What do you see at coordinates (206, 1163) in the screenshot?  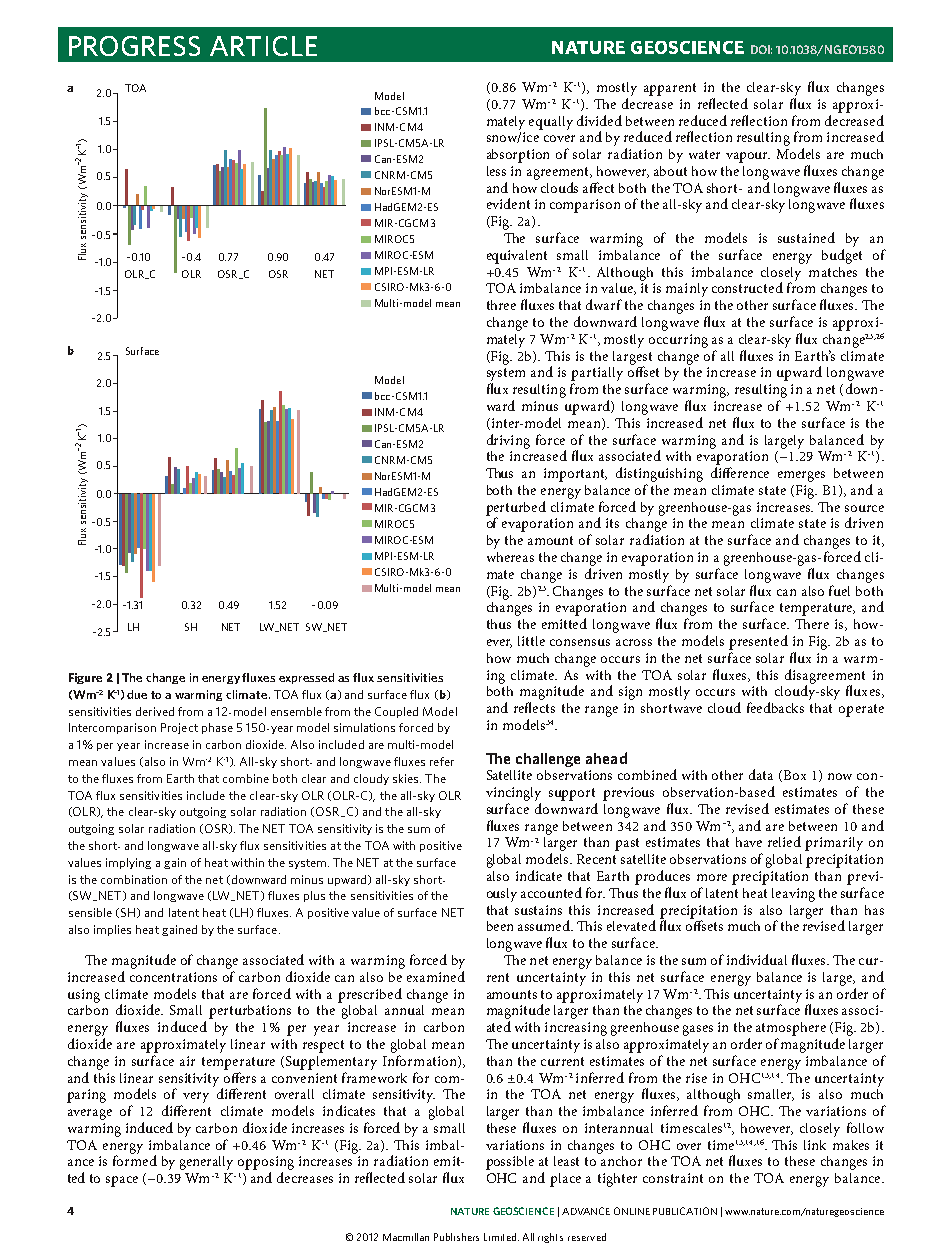 I see `generally` at bounding box center [206, 1163].
